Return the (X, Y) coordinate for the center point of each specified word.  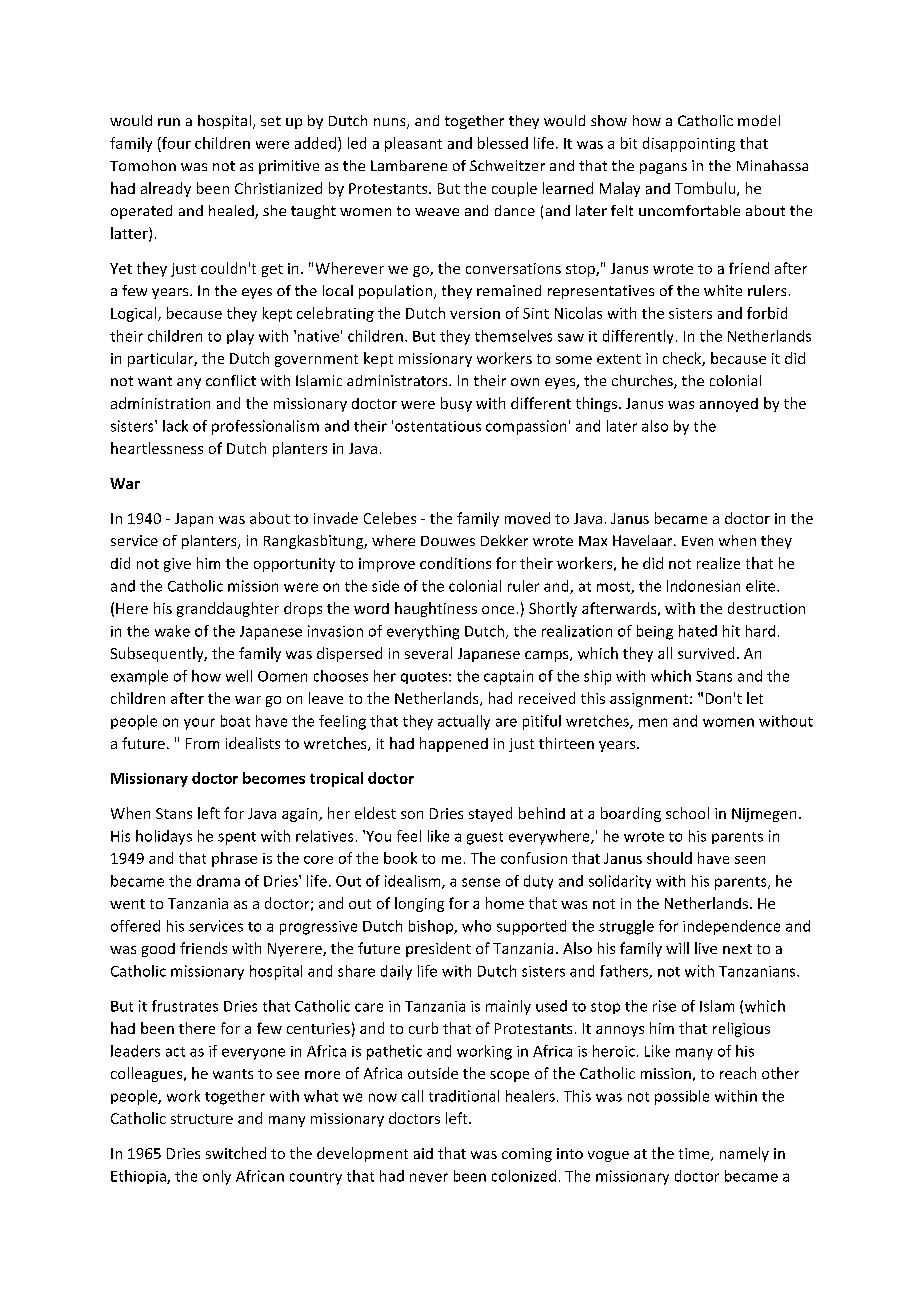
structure (202, 1119)
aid (423, 1153)
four (175, 143)
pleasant (413, 144)
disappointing (689, 144)
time (695, 1154)
